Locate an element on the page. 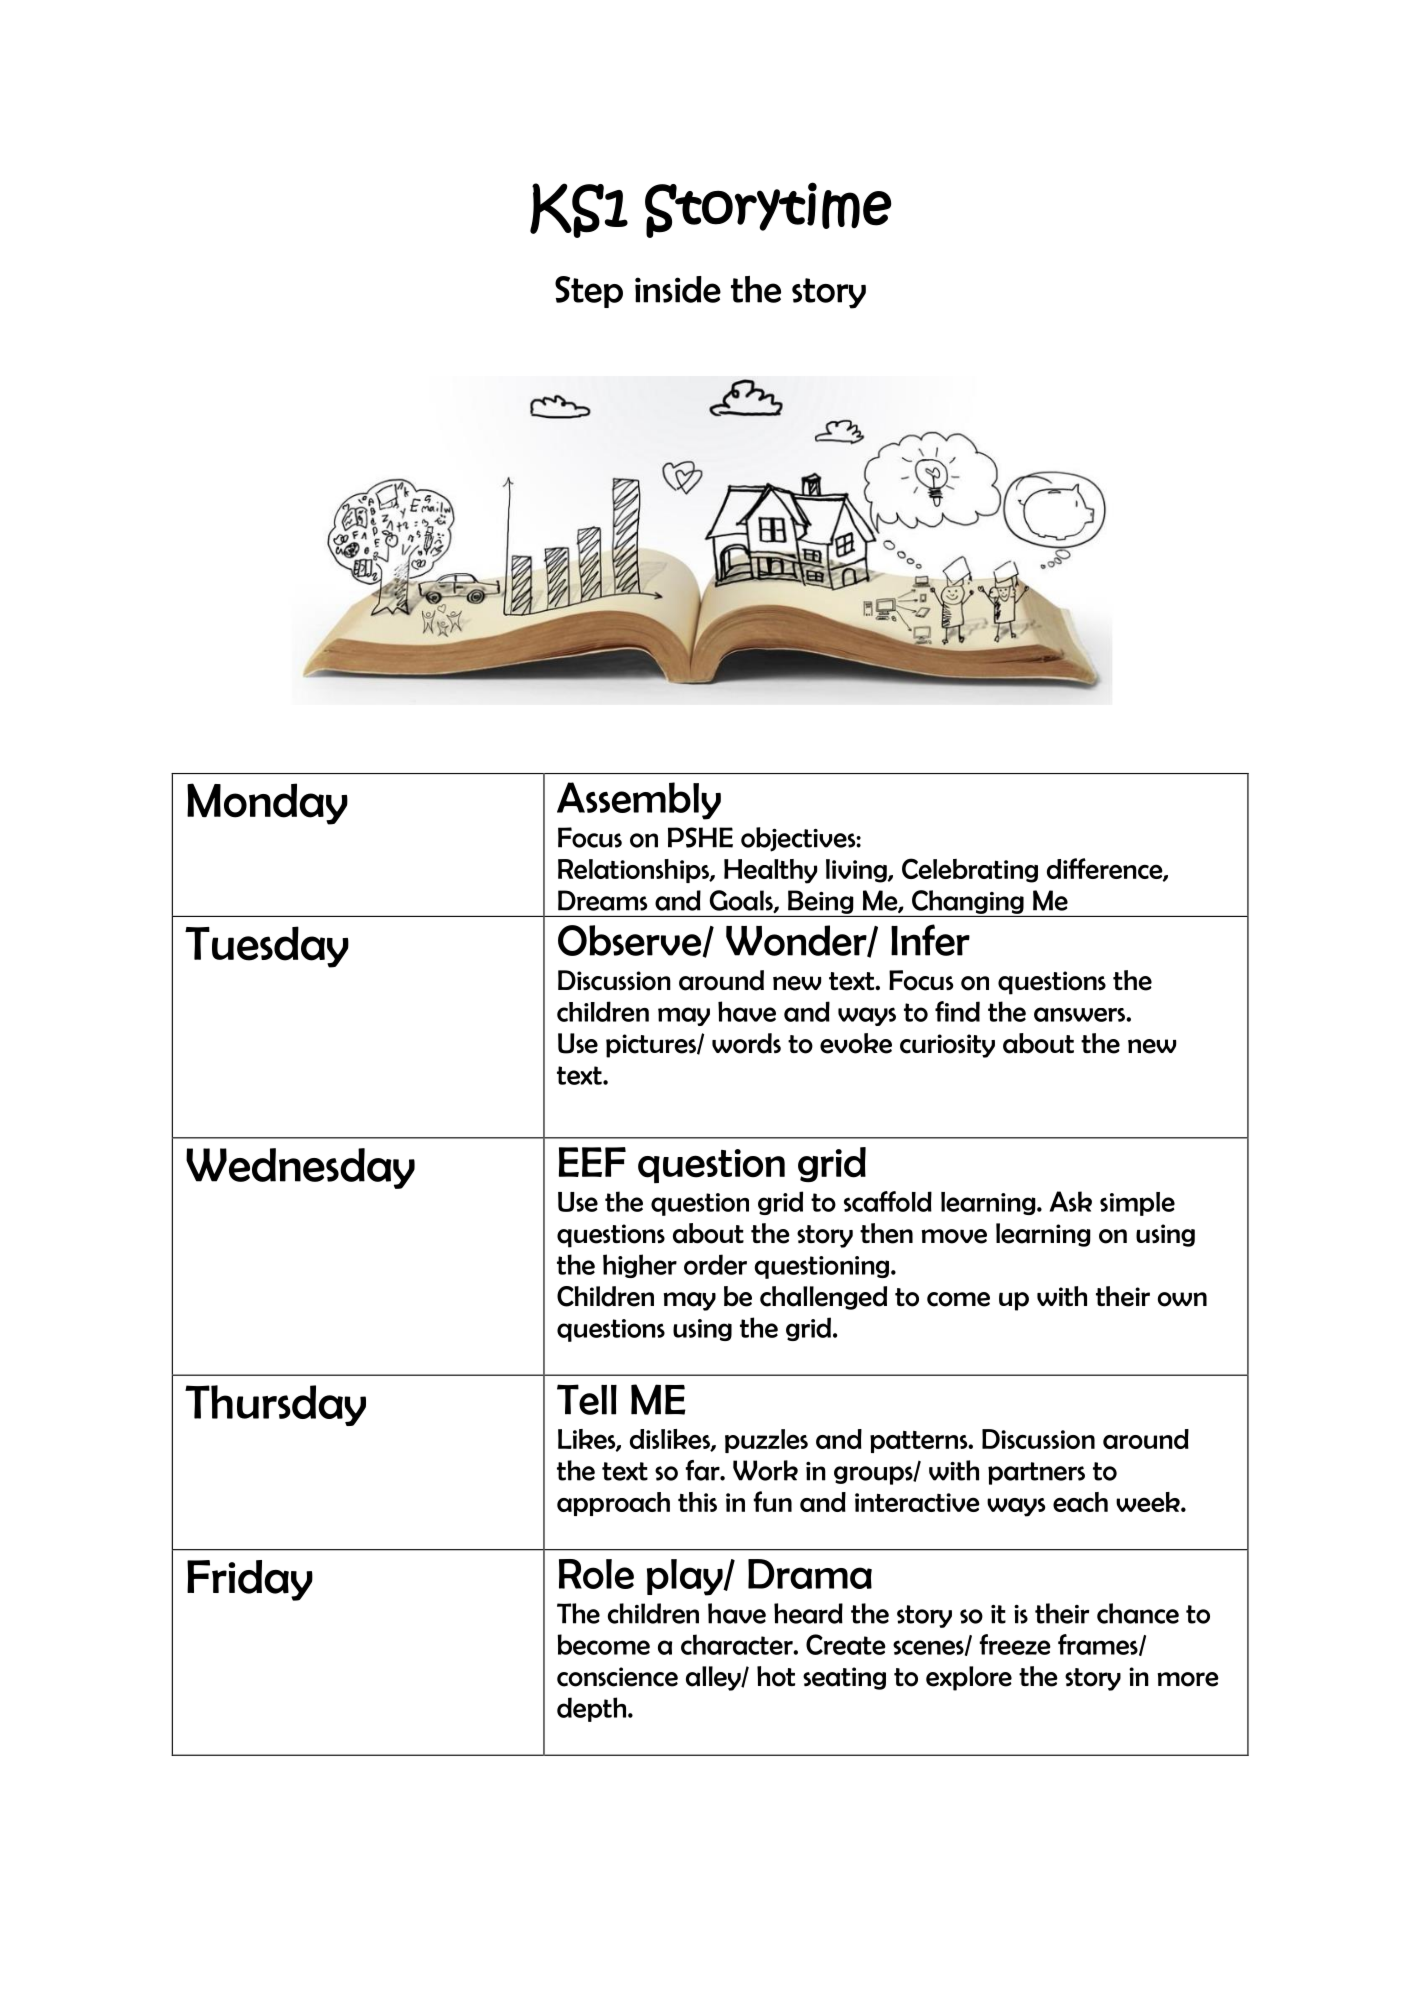  answers is located at coordinates (1080, 1014).
